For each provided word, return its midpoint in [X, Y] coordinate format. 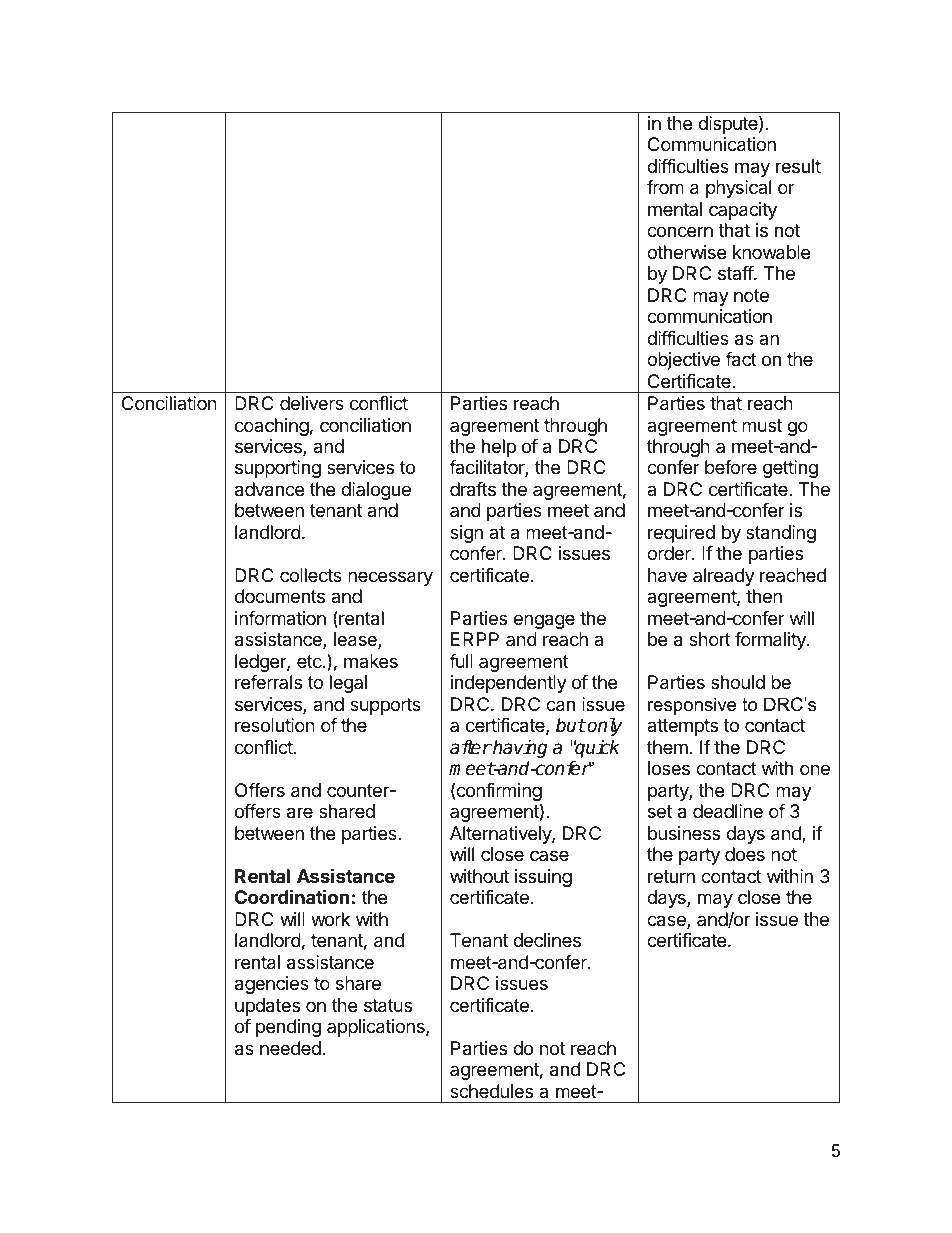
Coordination [292, 896]
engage [544, 621]
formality [771, 641]
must [762, 425]
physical [738, 189]
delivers [312, 403]
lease [356, 640]
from [665, 187]
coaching [272, 427]
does [745, 854]
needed [290, 1048]
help [499, 448]
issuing [543, 878]
